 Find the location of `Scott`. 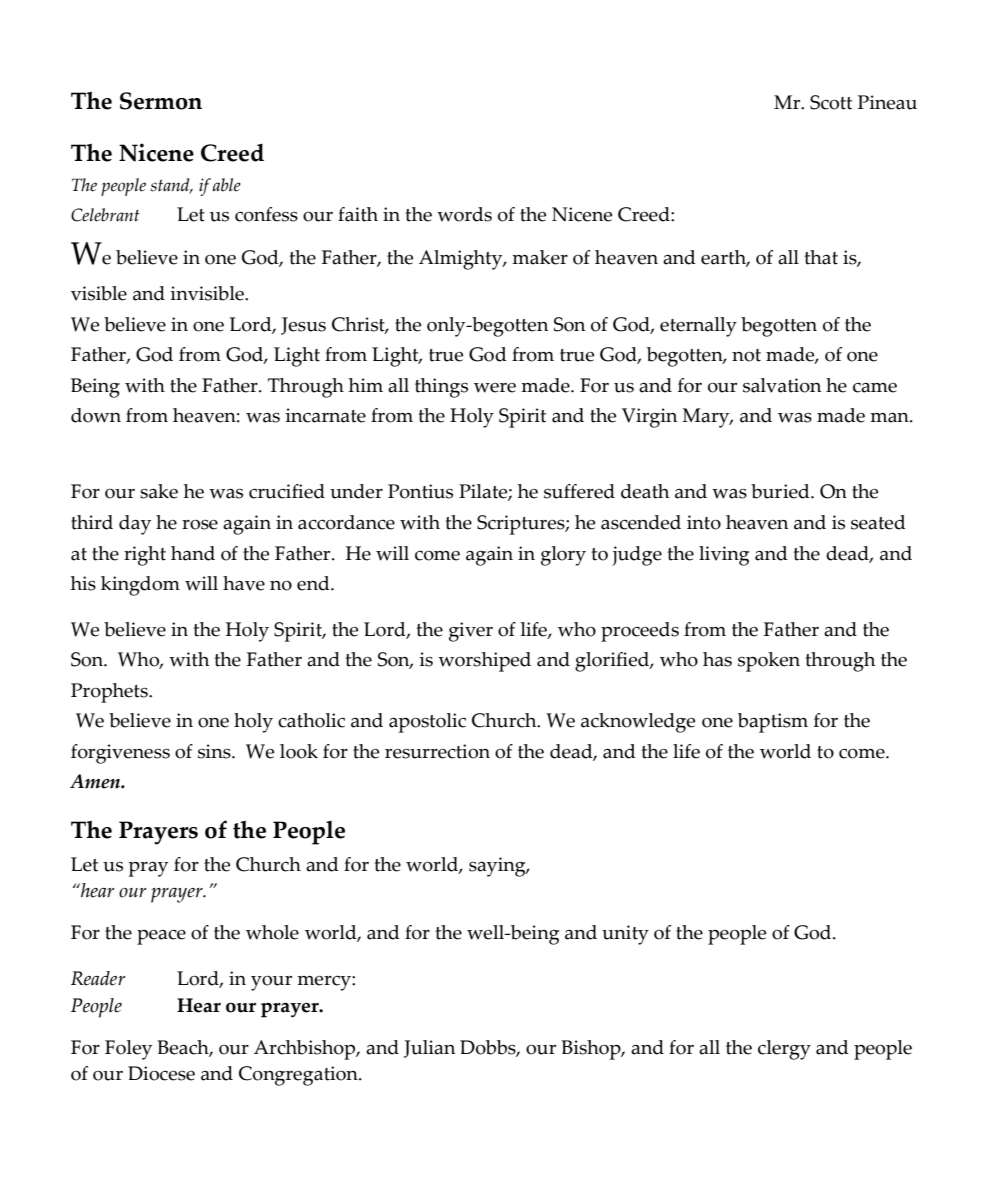

Scott is located at coordinates (831, 102).
